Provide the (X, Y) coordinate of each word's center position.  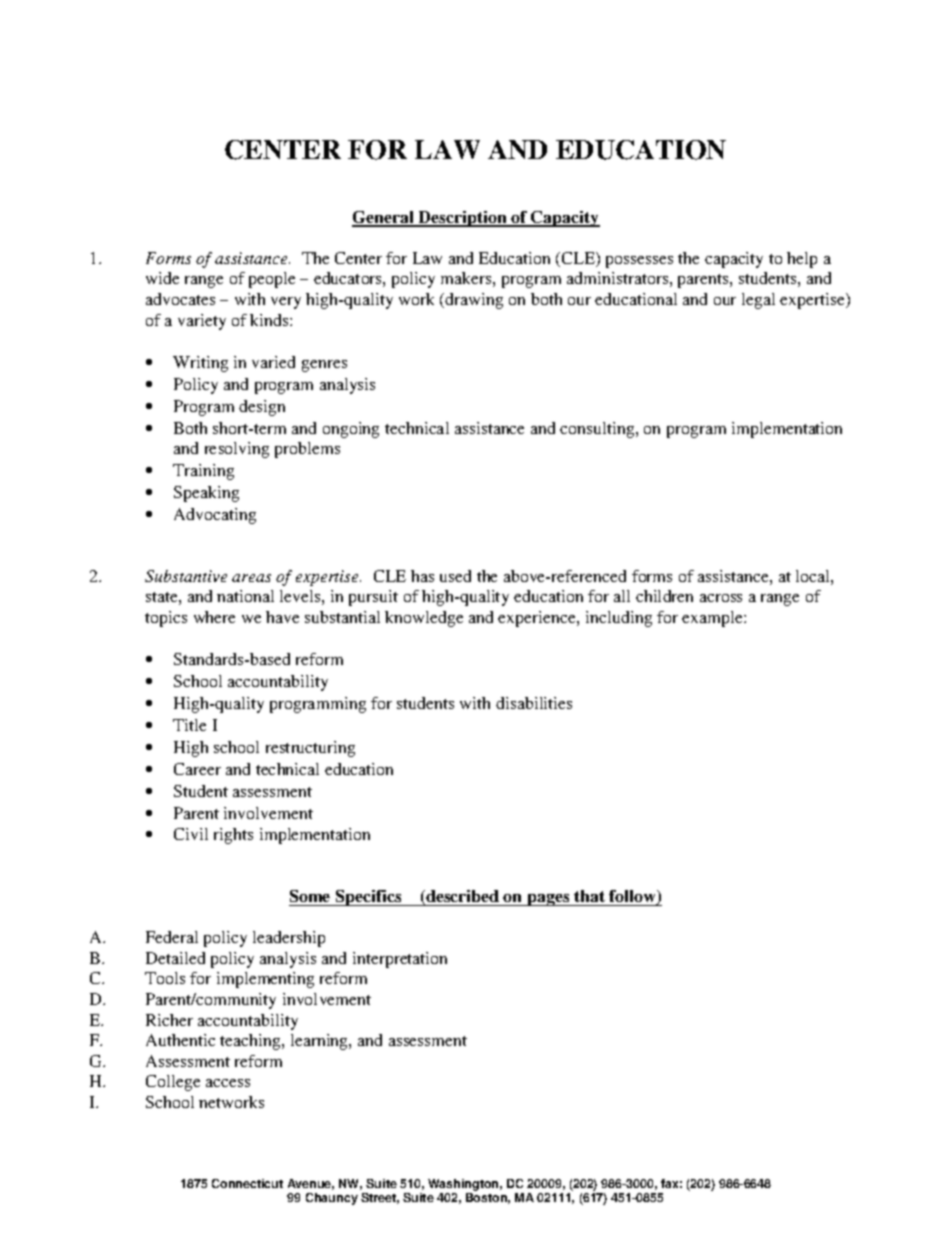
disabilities (534, 703)
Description (462, 219)
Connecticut (247, 1183)
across (721, 598)
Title (189, 725)
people (272, 280)
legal (758, 301)
